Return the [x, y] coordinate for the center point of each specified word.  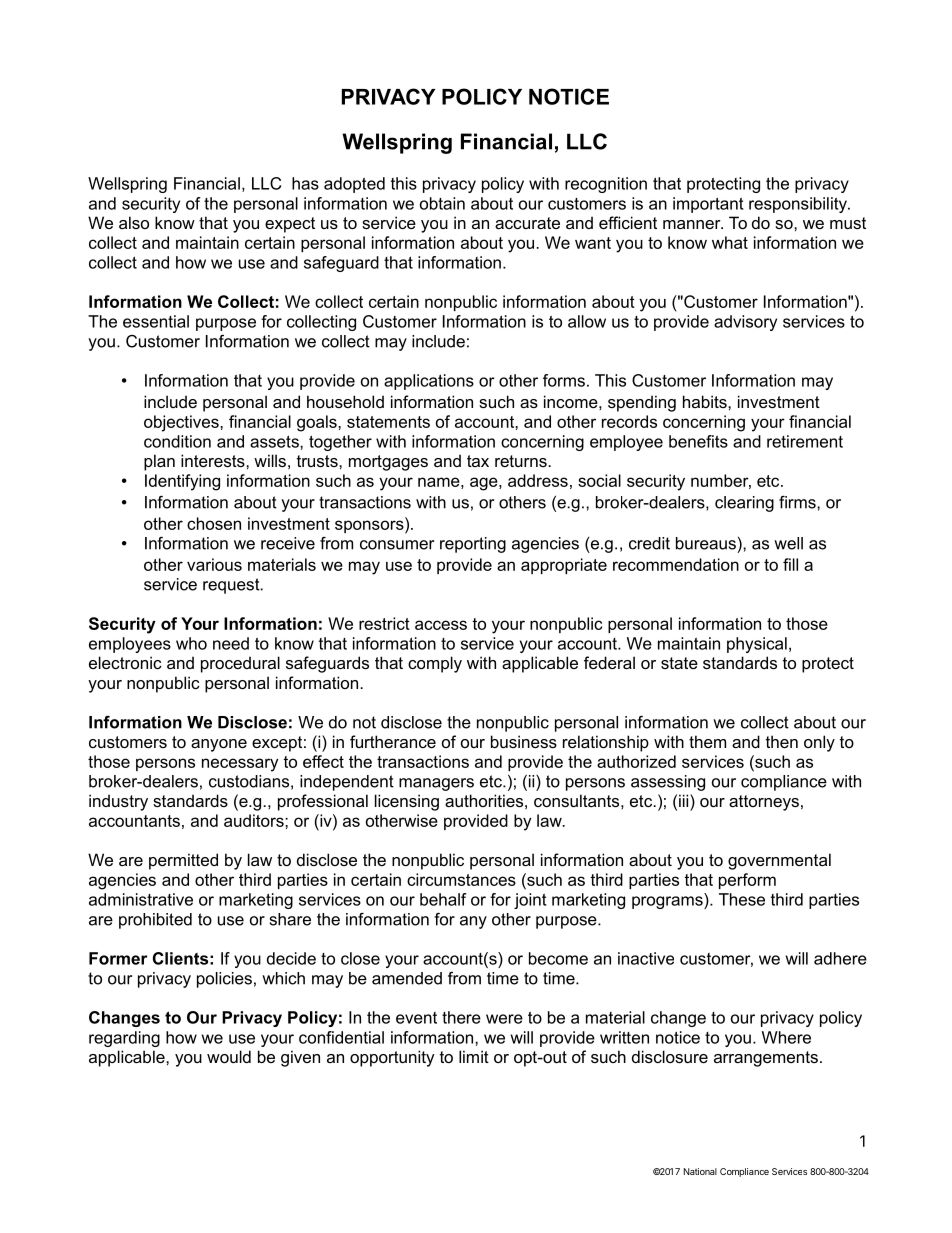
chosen [214, 523]
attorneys [764, 803]
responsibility [799, 205]
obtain [442, 203]
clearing [744, 504]
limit [474, 1056]
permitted [183, 861]
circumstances [461, 879]
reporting [473, 545]
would [229, 1056]
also [134, 222]
